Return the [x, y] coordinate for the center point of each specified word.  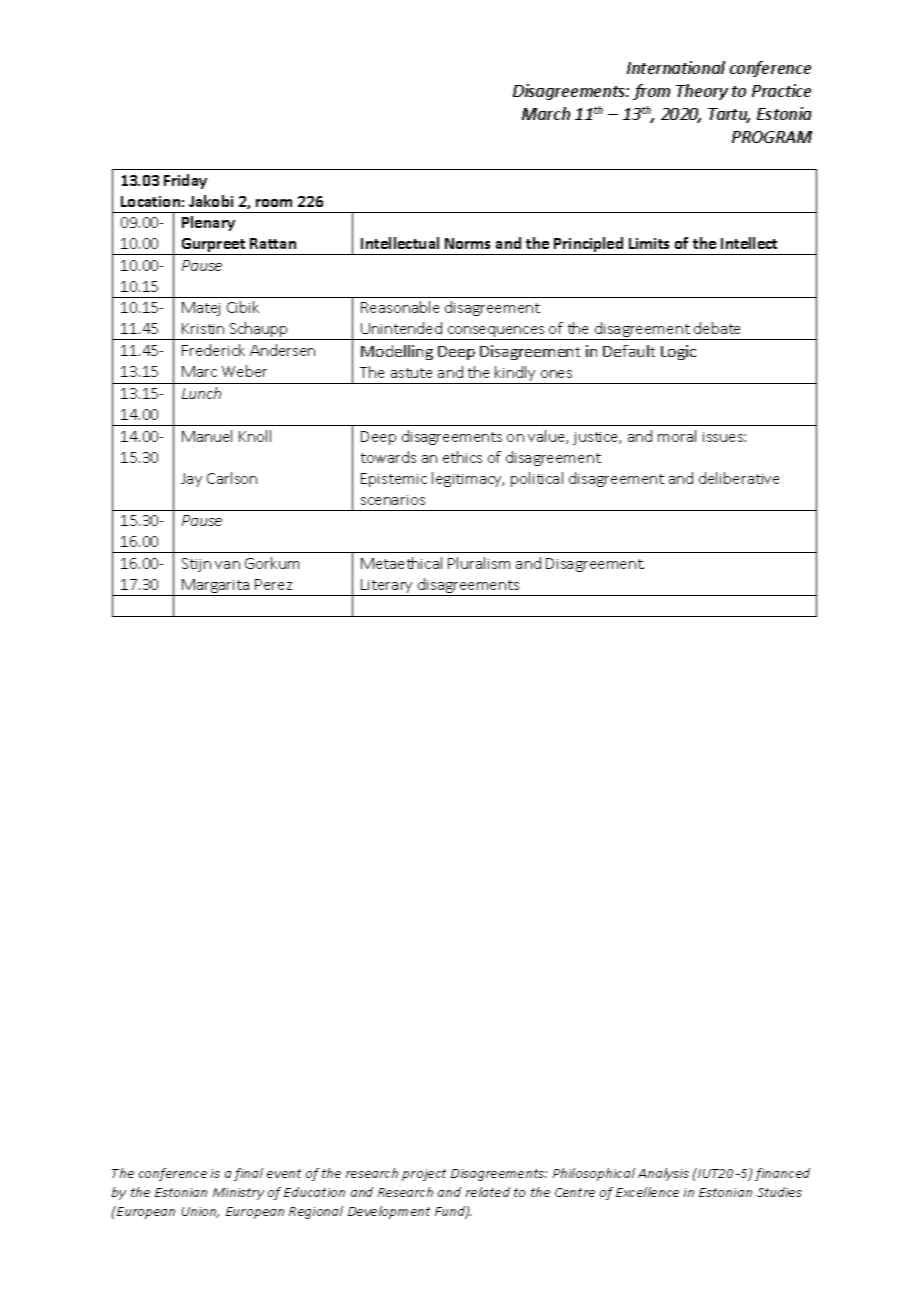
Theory [702, 92]
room [274, 203]
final [248, 1174]
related [488, 1192]
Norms [467, 243]
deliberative [739, 478]
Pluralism [479, 563]
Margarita [216, 587]
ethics [462, 457]
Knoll [255, 436]
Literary [387, 587]
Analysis [663, 1174]
